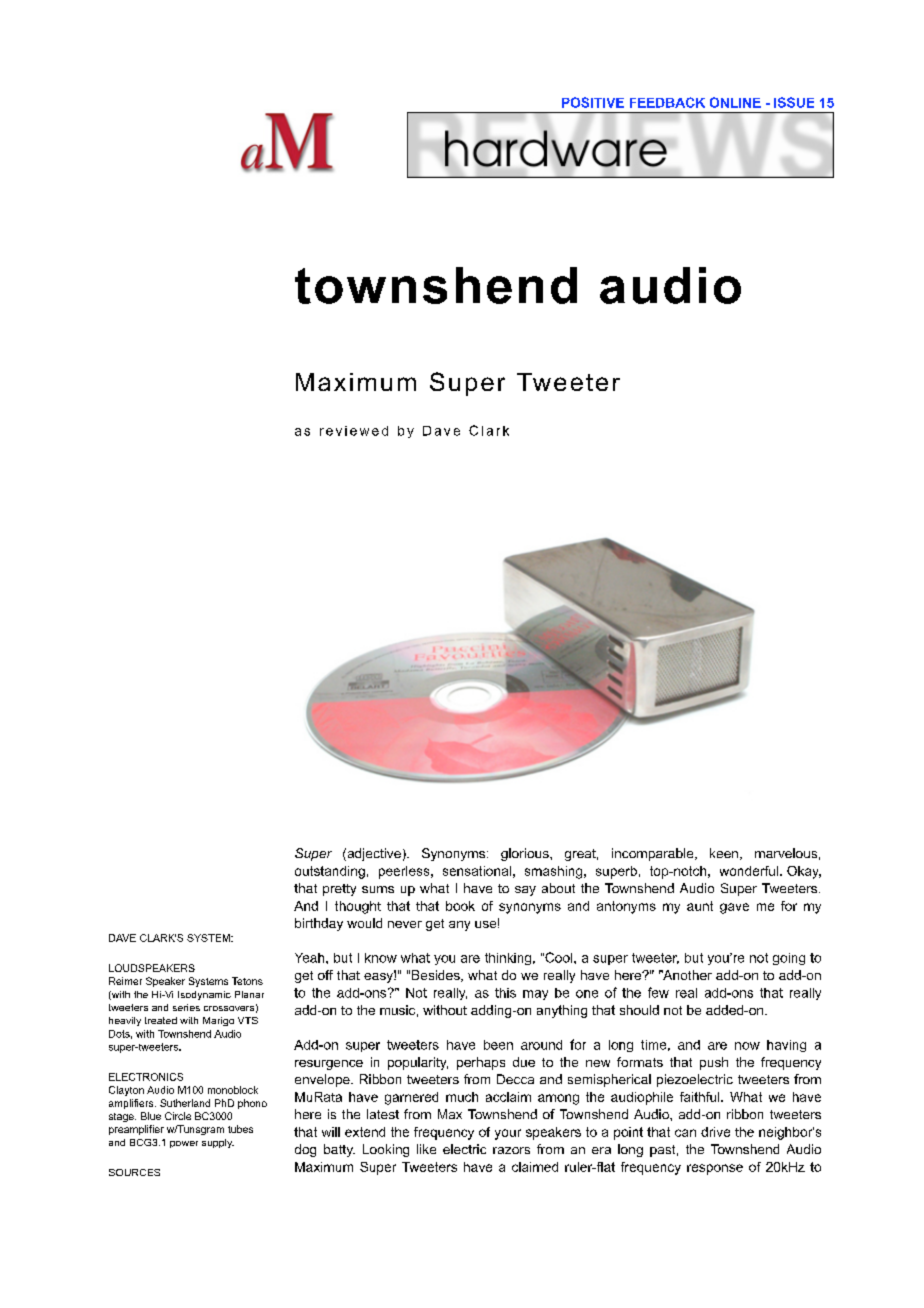 Image resolution: width=924 pixels, height=1308 pixels. I want to click on POSITIVE, so click(593, 102).
